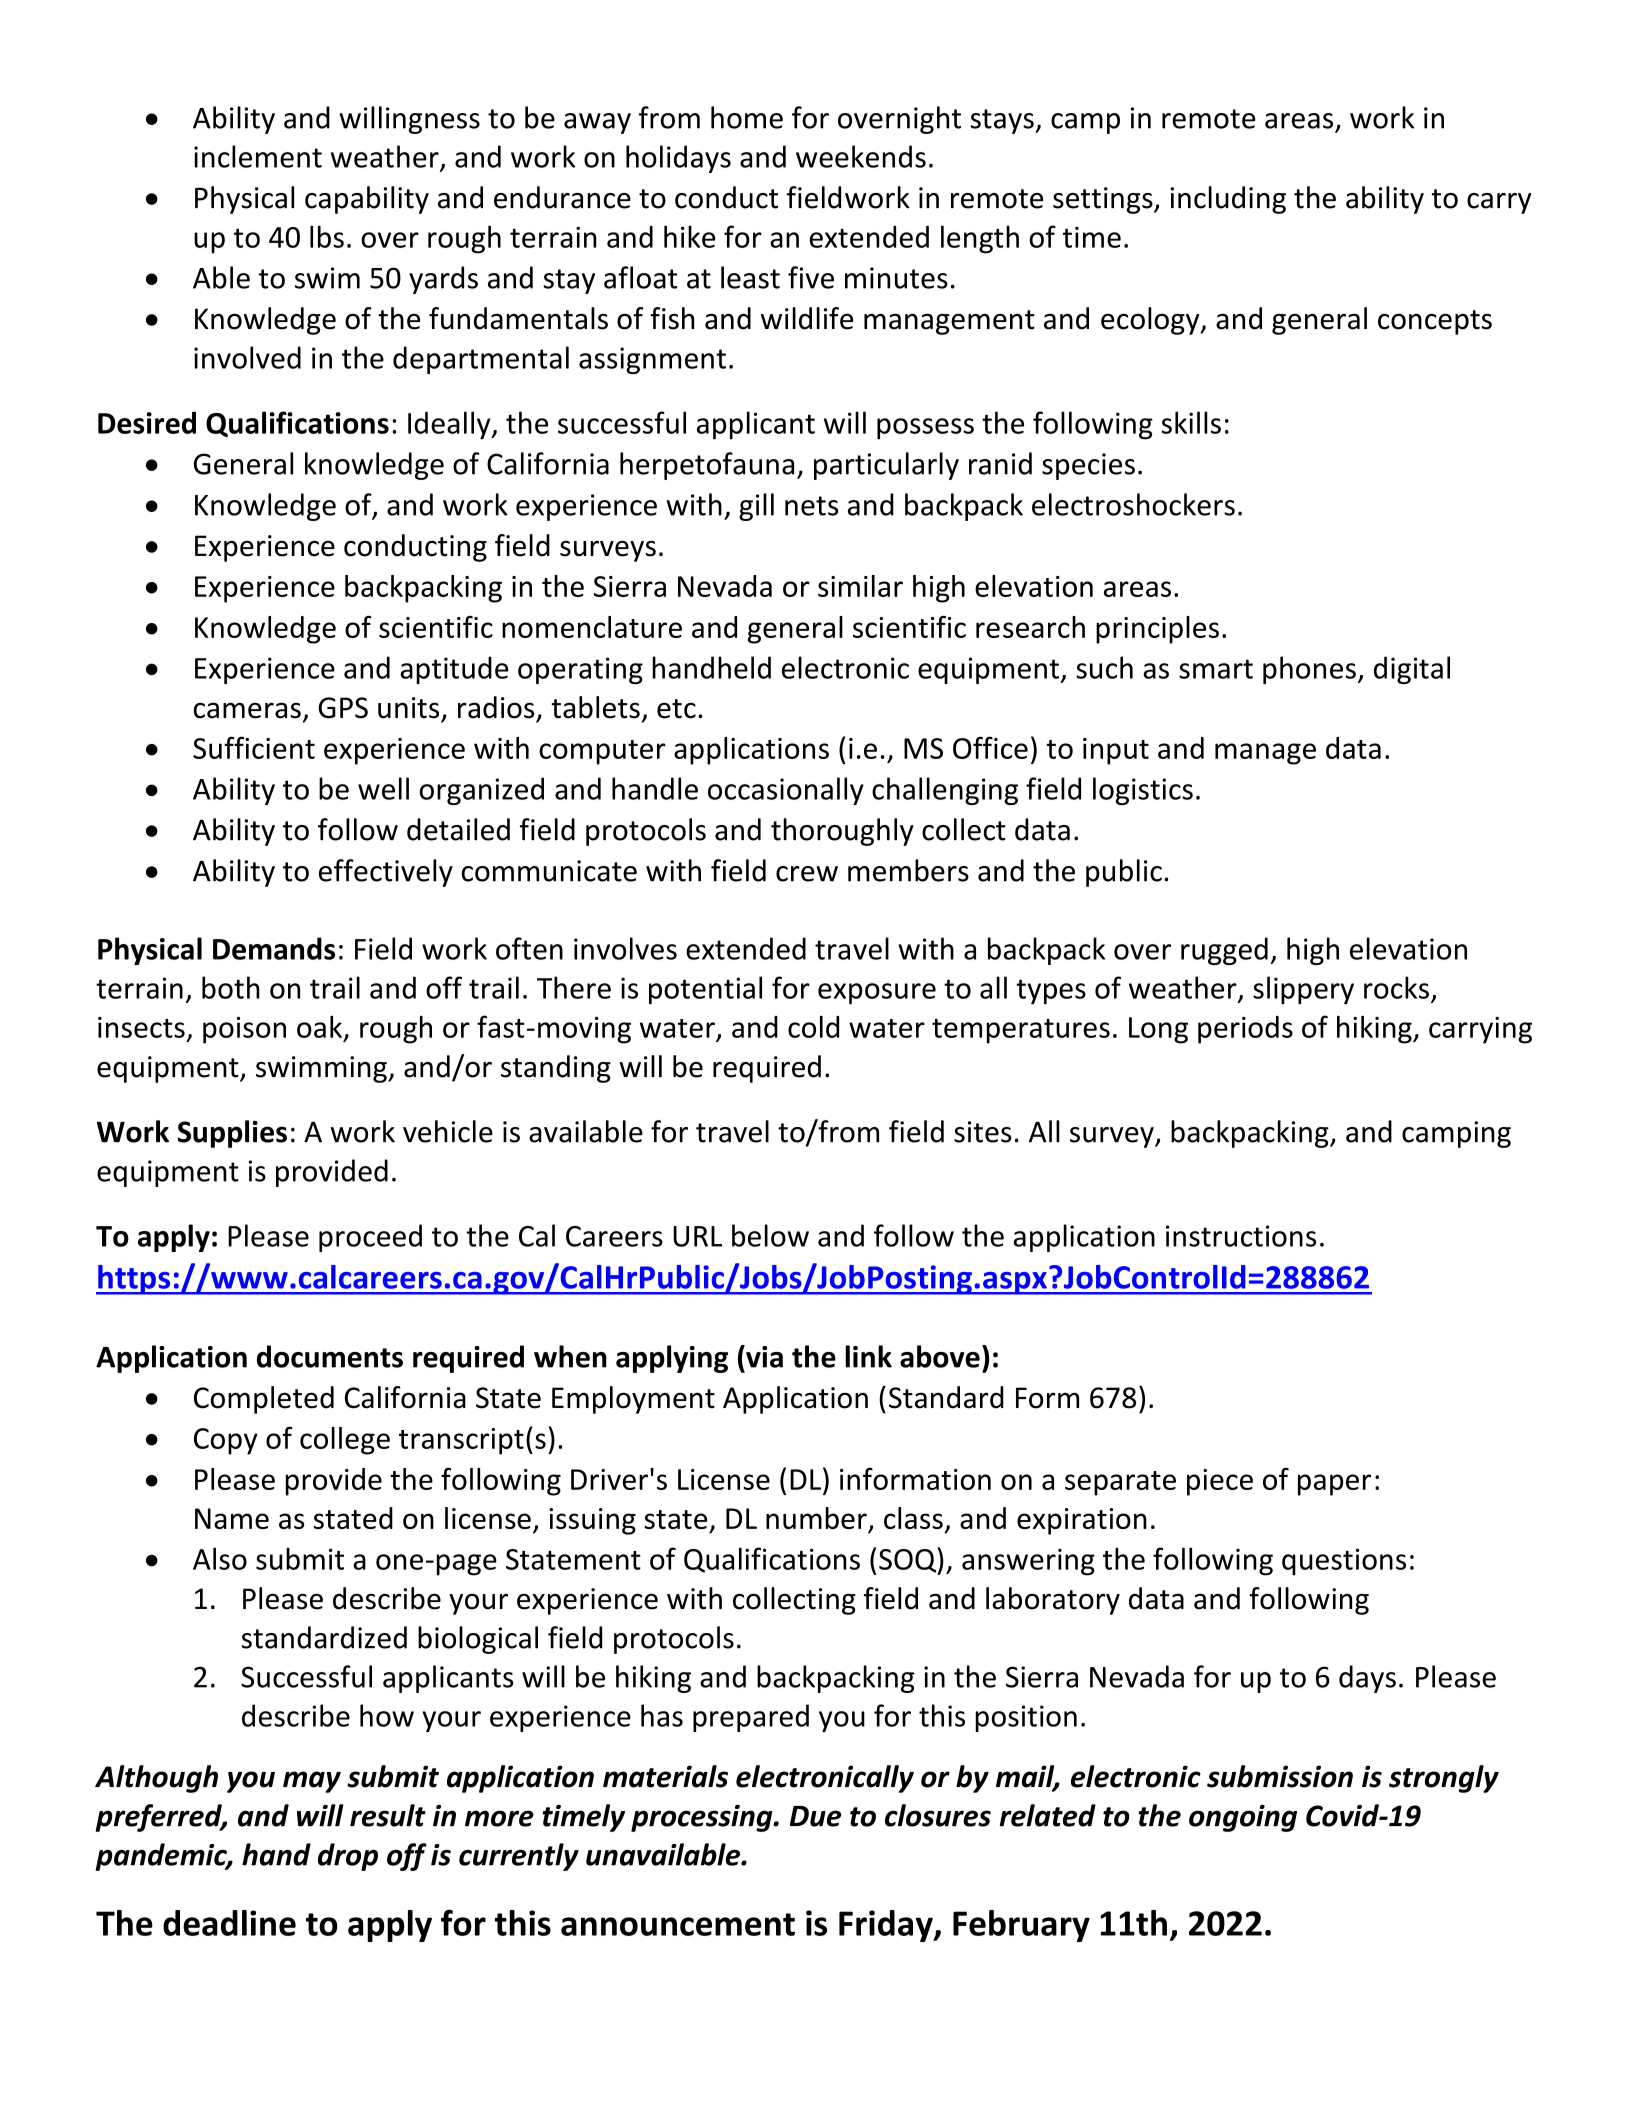 This screenshot has width=1635, height=2116. Describe the element at coordinates (1309, 670) in the screenshot. I see `phones` at that location.
